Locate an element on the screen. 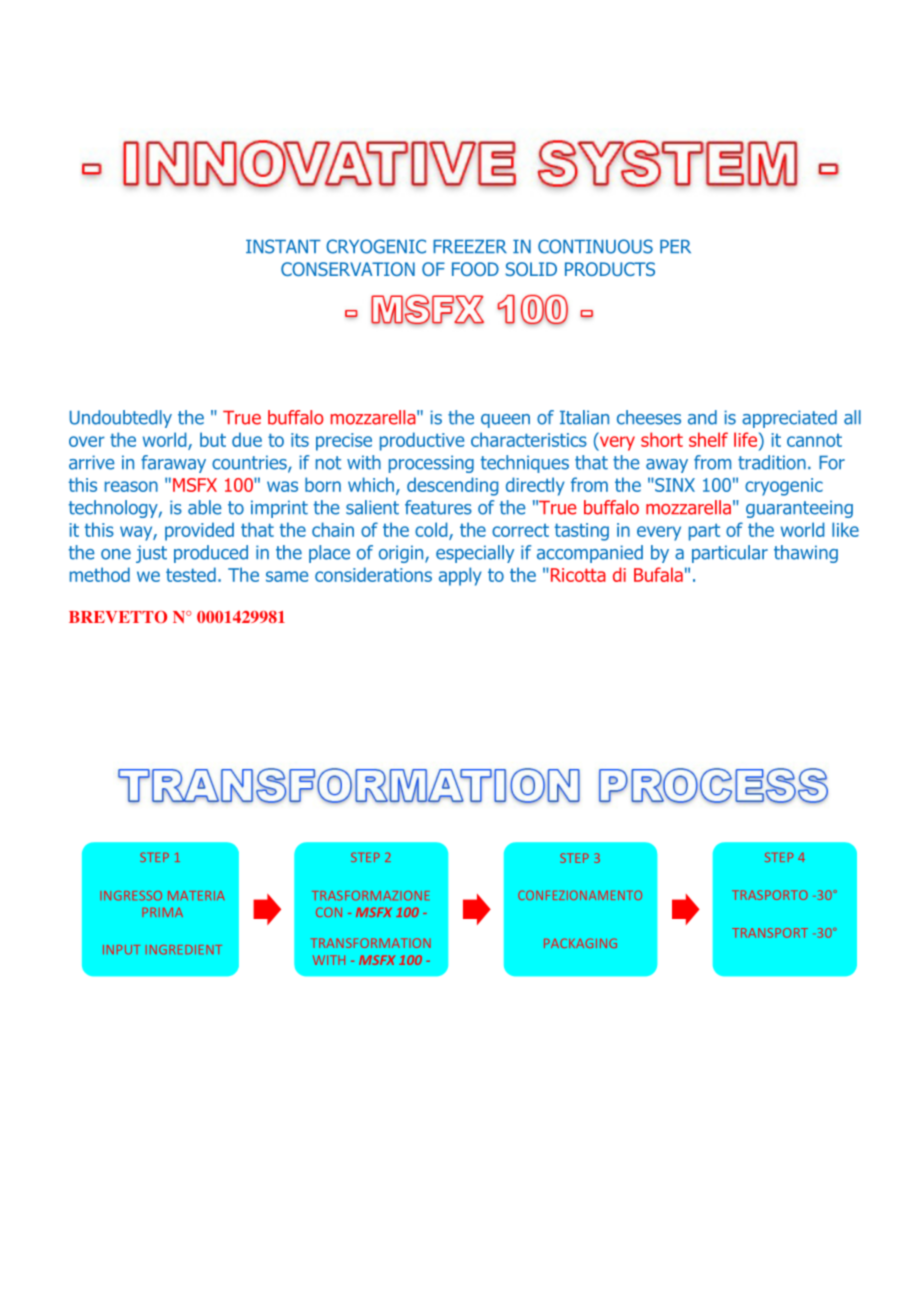 This screenshot has width=924, height=1308. PER is located at coordinates (675, 246).
